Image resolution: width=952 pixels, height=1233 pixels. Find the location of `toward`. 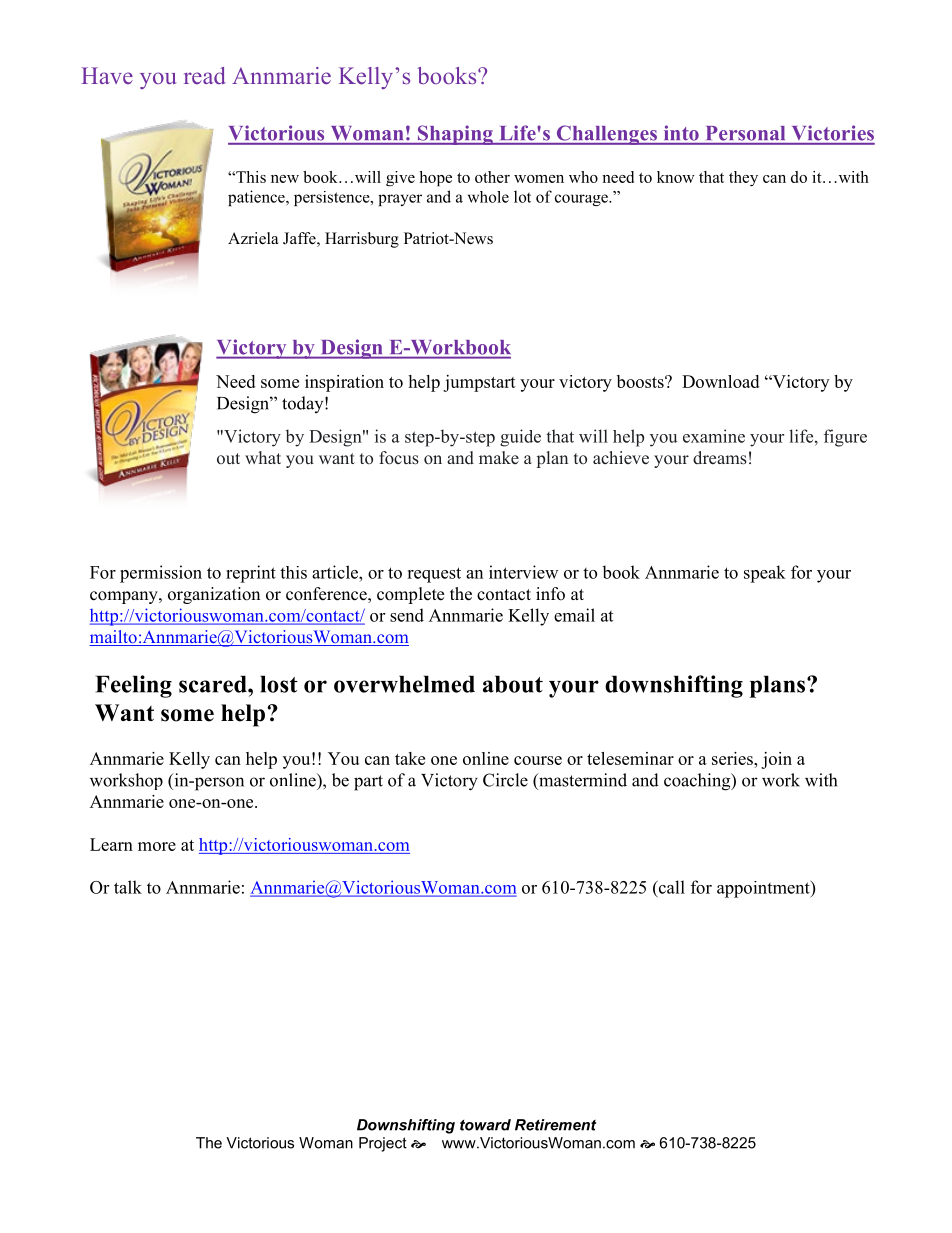

toward is located at coordinates (485, 1125).
